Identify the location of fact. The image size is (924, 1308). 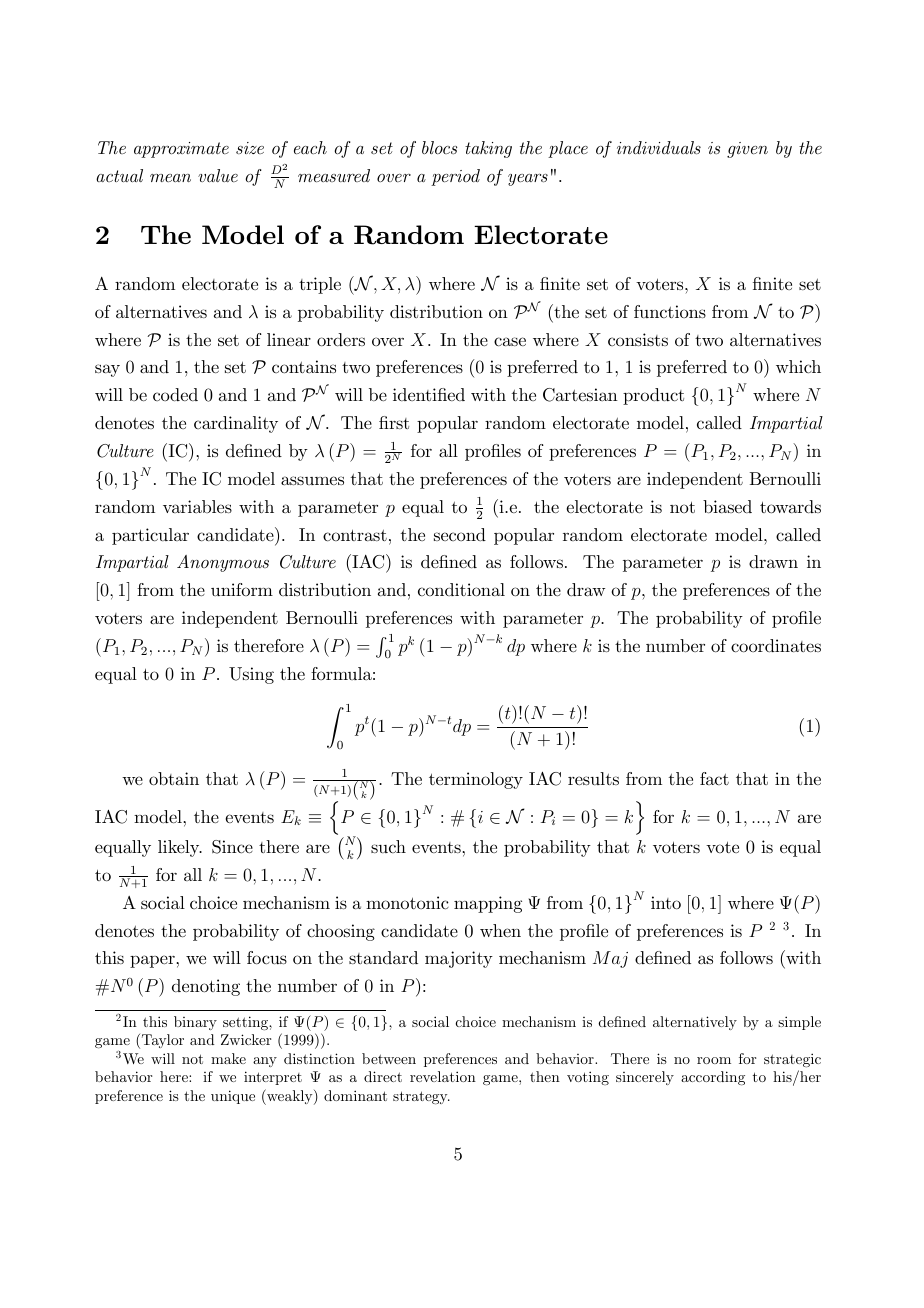
(714, 778).
